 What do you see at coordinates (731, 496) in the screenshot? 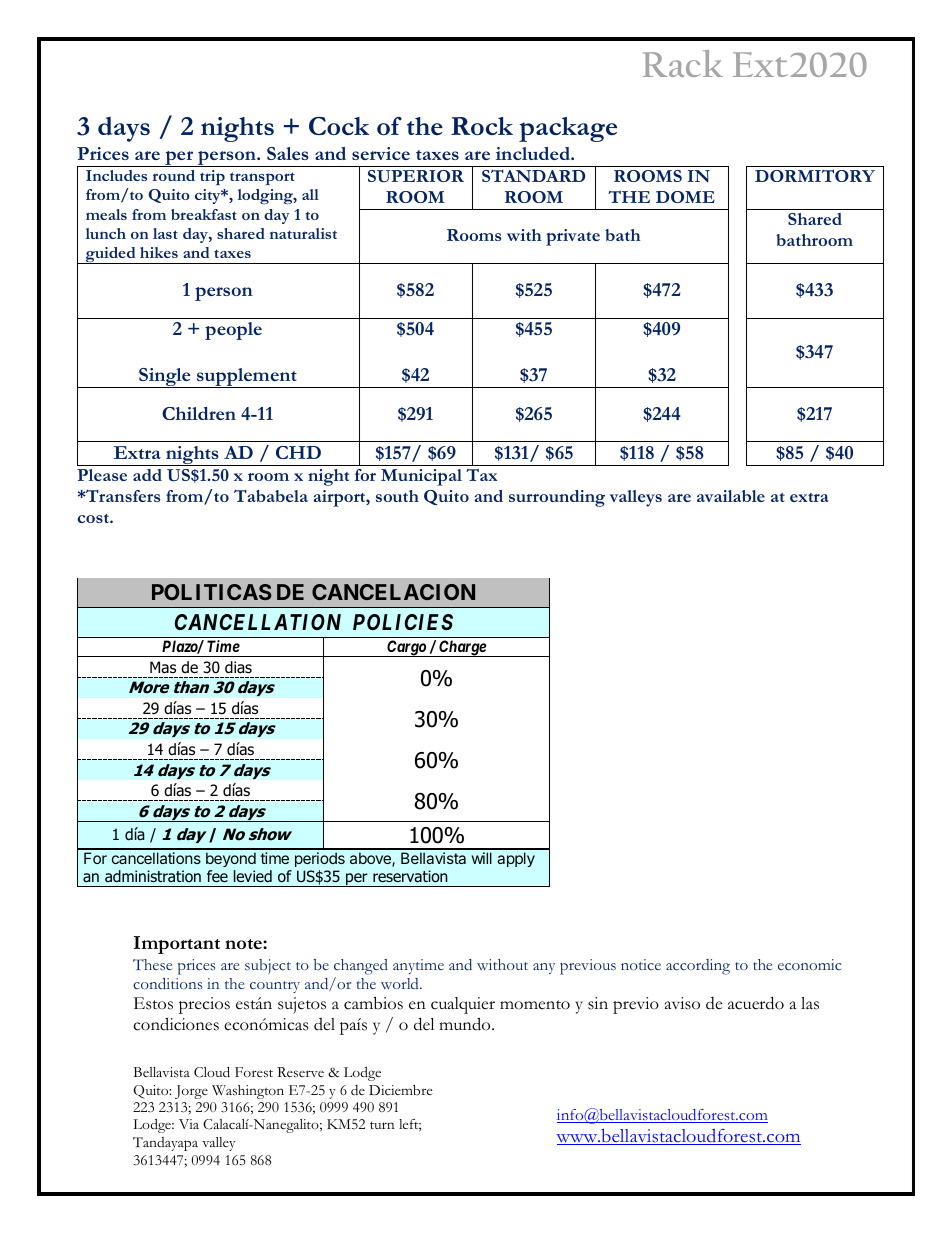
I see `available` at bounding box center [731, 496].
